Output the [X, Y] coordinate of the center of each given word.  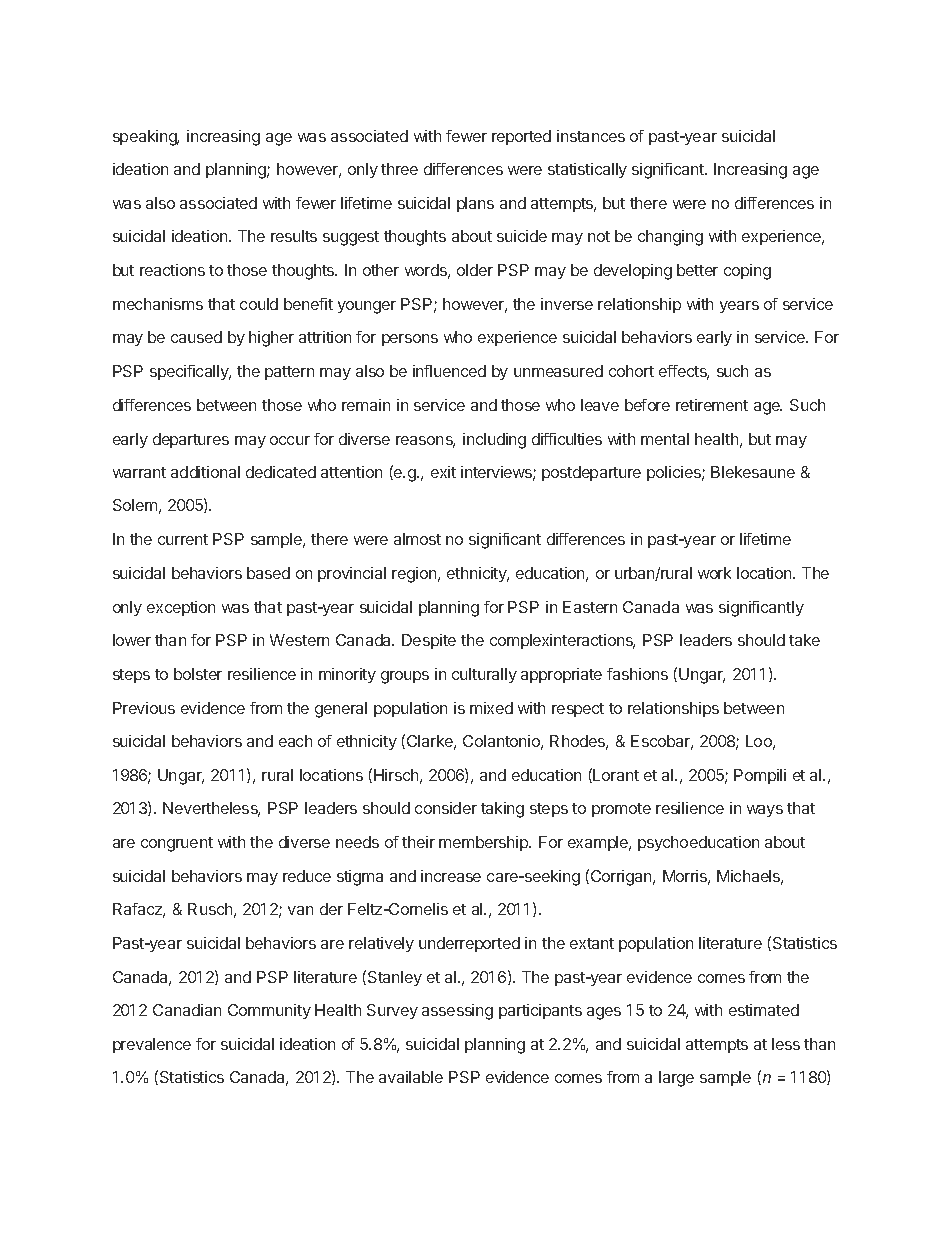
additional [205, 472]
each [295, 741]
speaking [146, 138]
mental [665, 439]
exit [443, 472]
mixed [491, 708]
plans [475, 204]
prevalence [152, 1045]
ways [765, 811]
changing [670, 238]
